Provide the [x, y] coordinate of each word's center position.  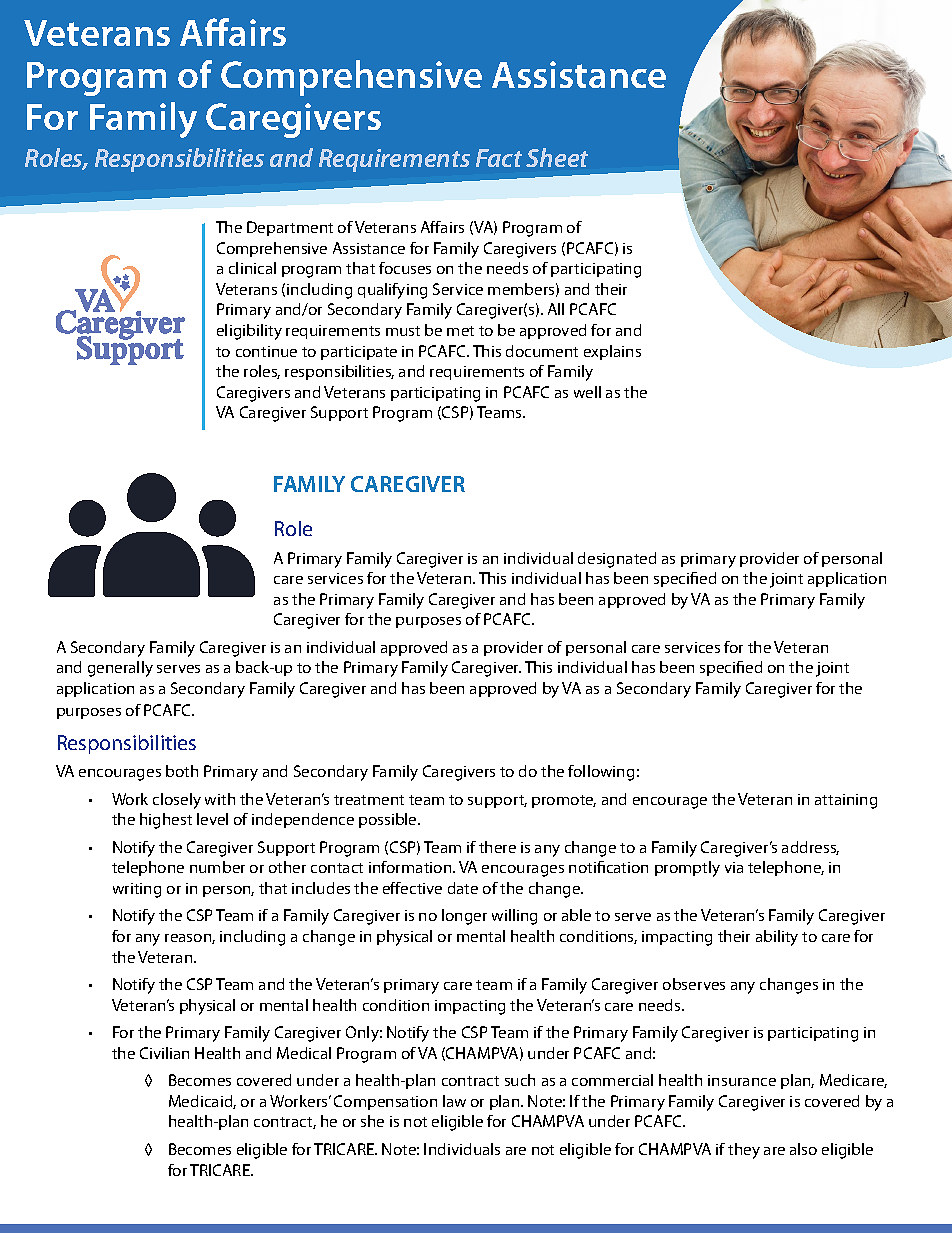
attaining [846, 801]
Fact [499, 158]
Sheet [557, 157]
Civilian [164, 1053]
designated [617, 560]
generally [120, 669]
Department [290, 228]
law [454, 1101]
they [744, 1151]
